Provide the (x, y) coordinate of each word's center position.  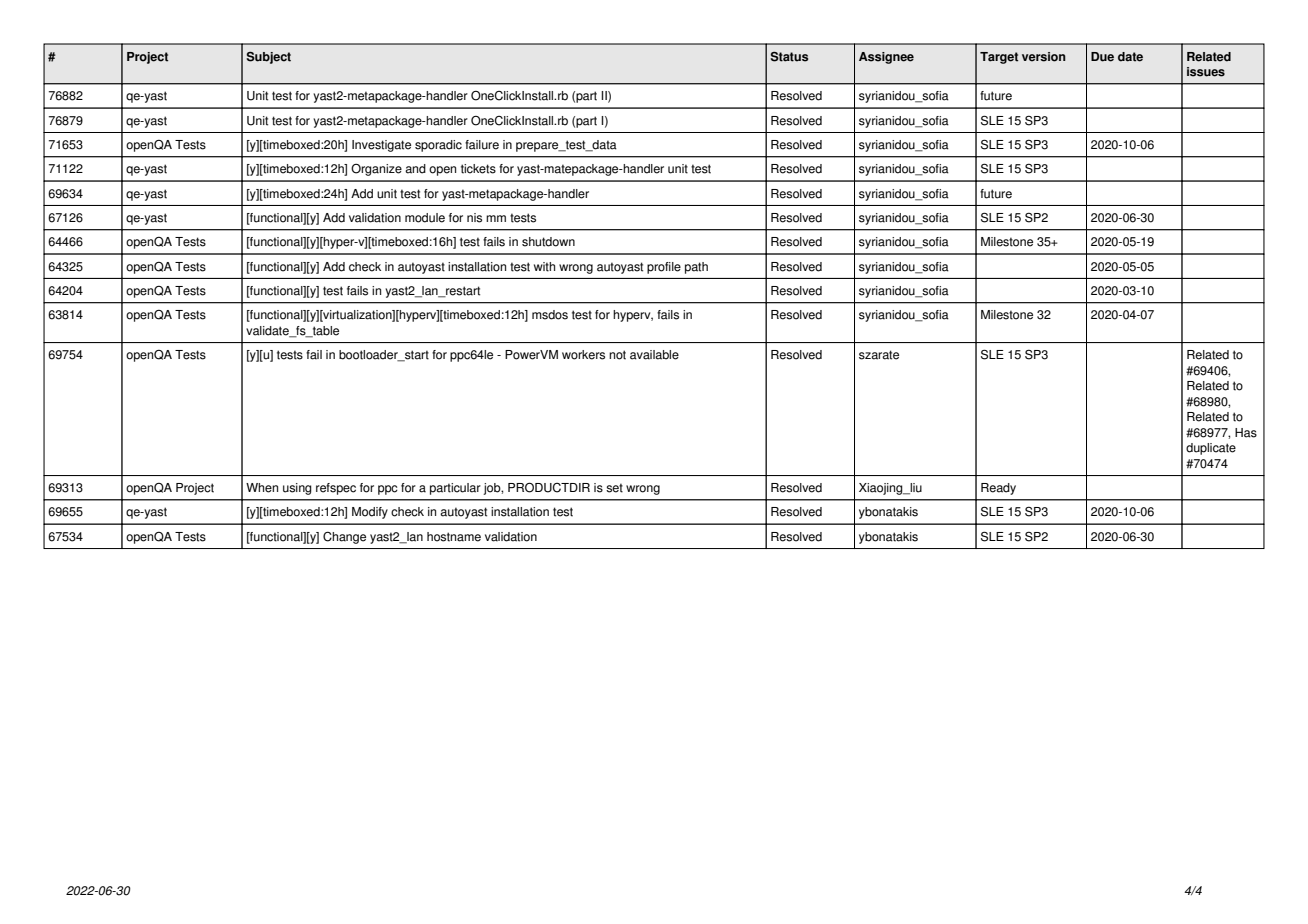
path (696, 268)
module (425, 218)
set (614, 488)
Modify (370, 513)
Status (789, 57)
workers (583, 355)
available (654, 355)
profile (664, 268)
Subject (268, 58)
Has (1246, 433)
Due (1102, 57)
